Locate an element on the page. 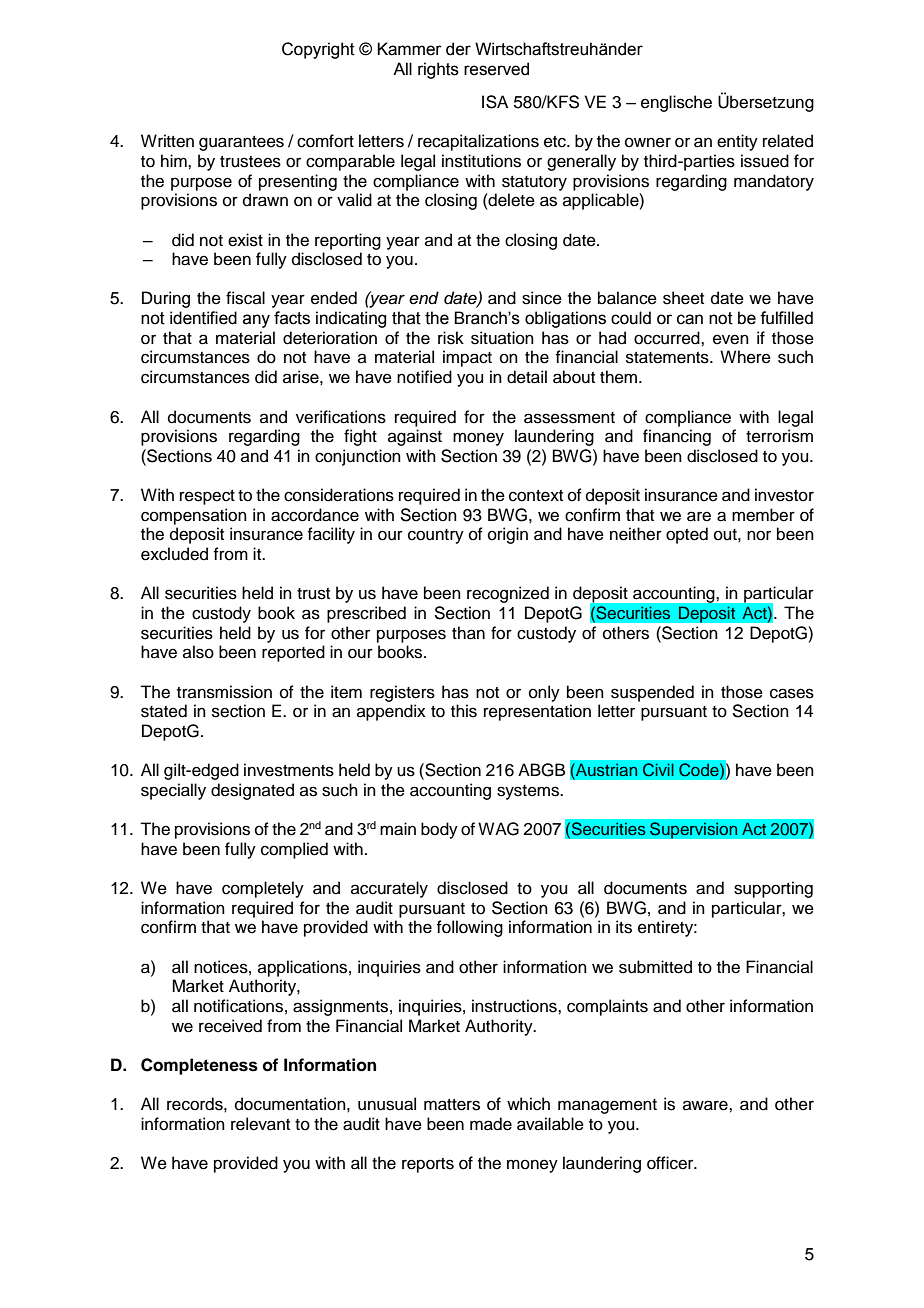  financing is located at coordinates (677, 437).
